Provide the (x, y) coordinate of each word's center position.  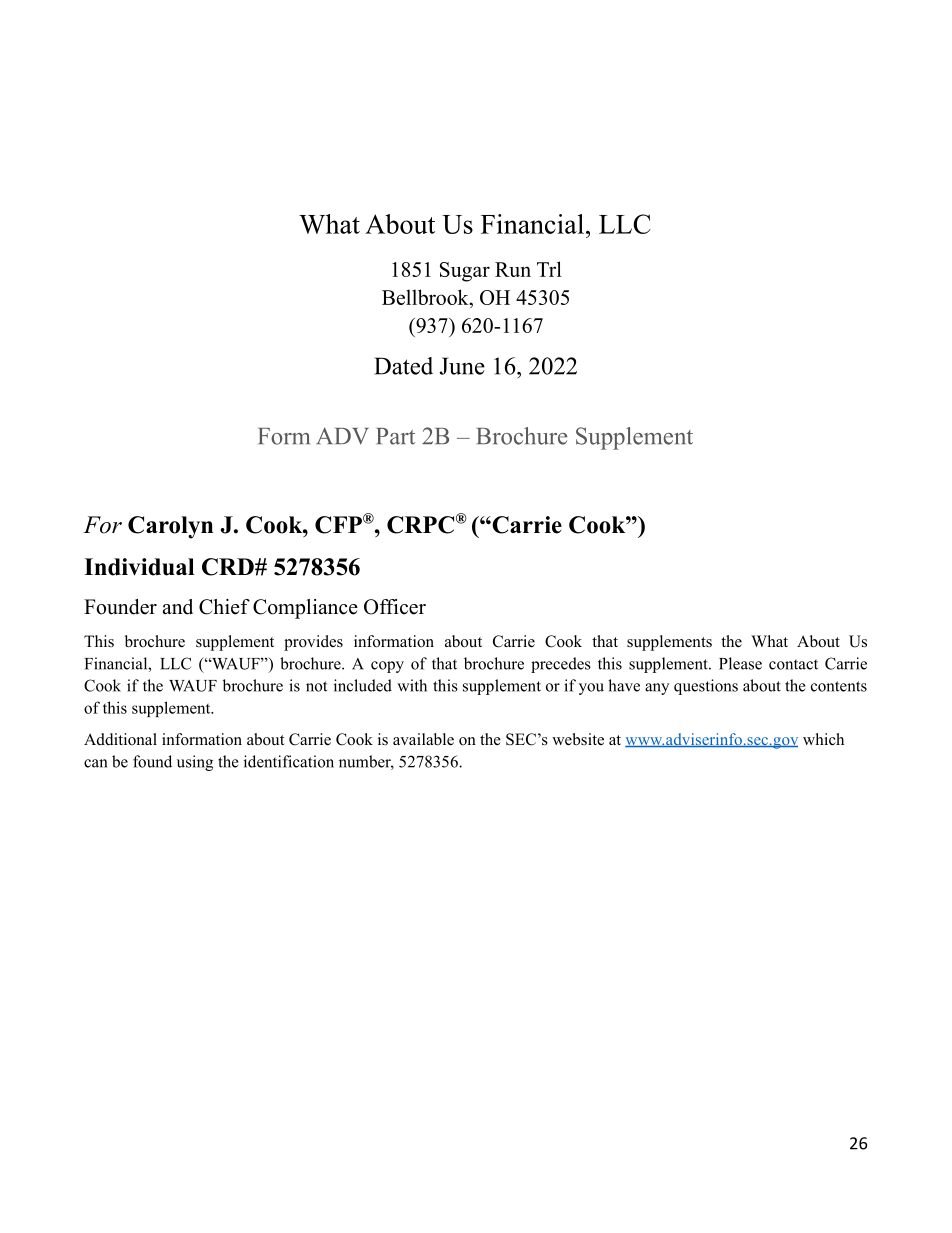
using (195, 763)
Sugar (465, 272)
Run (513, 269)
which (823, 739)
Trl (549, 269)
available (423, 739)
